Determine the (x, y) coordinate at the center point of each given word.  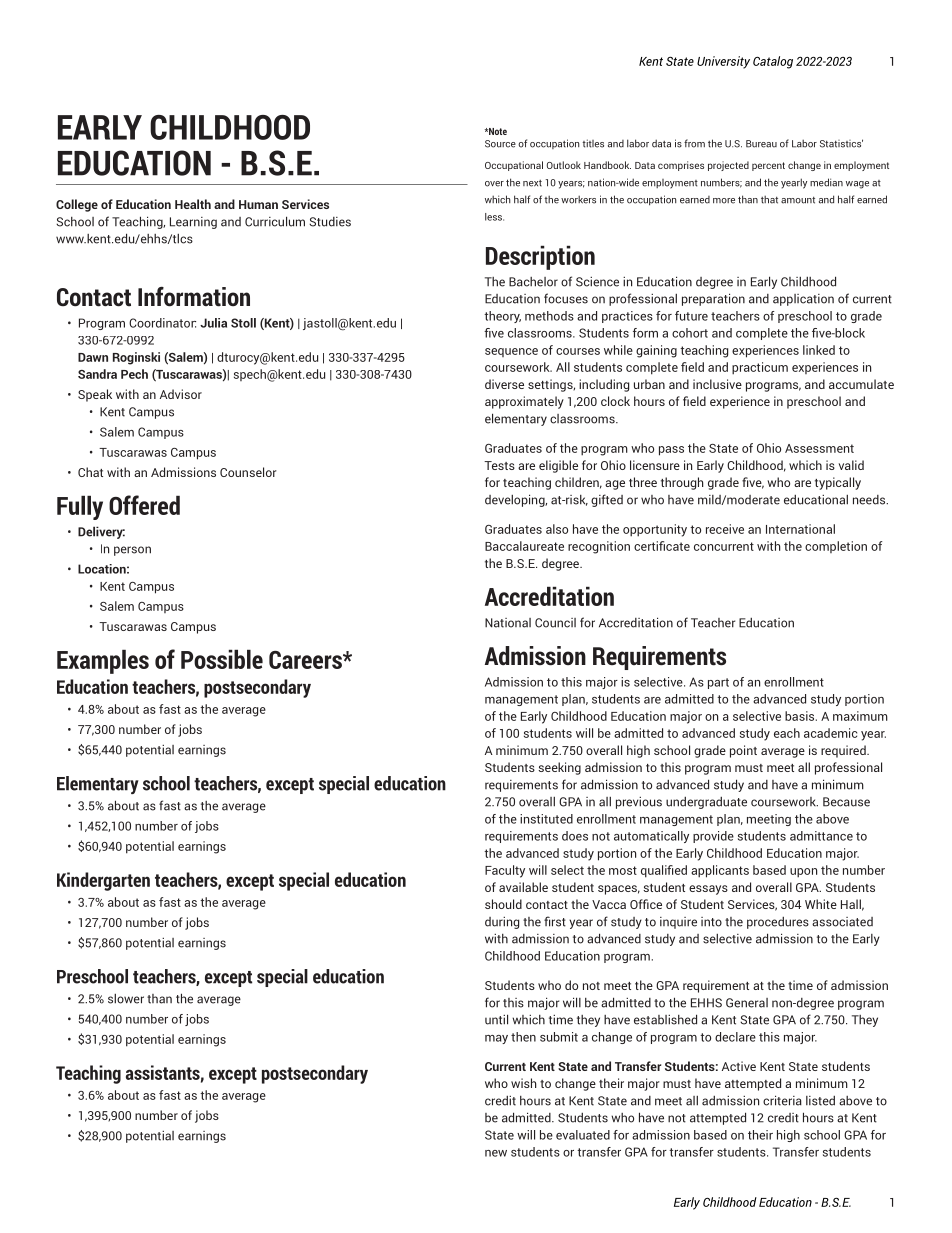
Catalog (773, 62)
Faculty (505, 871)
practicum (760, 368)
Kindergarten (103, 881)
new (496, 1153)
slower (126, 999)
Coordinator (162, 323)
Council (555, 623)
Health (193, 204)
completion (836, 547)
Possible (222, 659)
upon (803, 873)
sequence (511, 352)
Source (500, 144)
